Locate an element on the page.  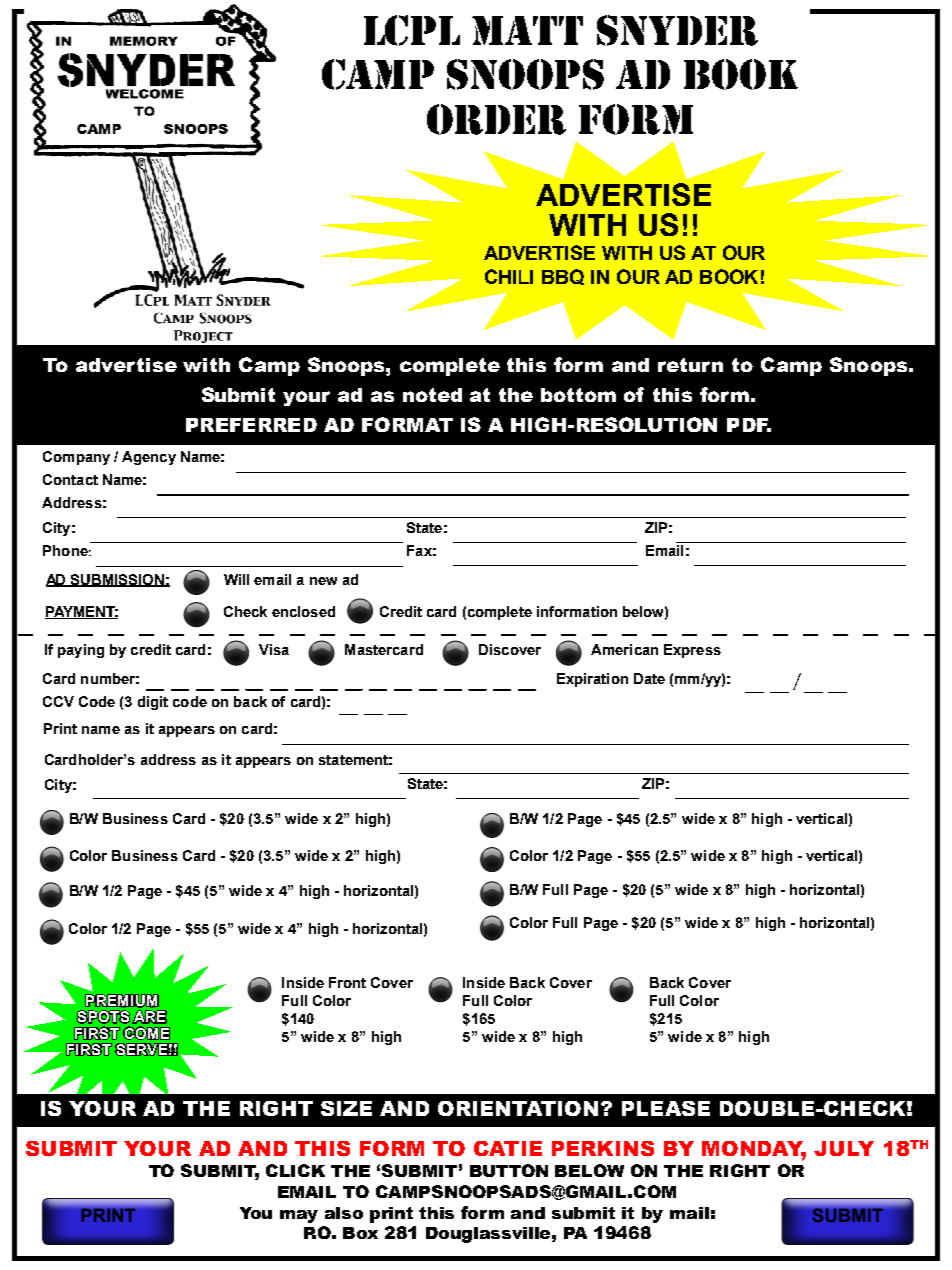
CLICK is located at coordinates (295, 1170).
